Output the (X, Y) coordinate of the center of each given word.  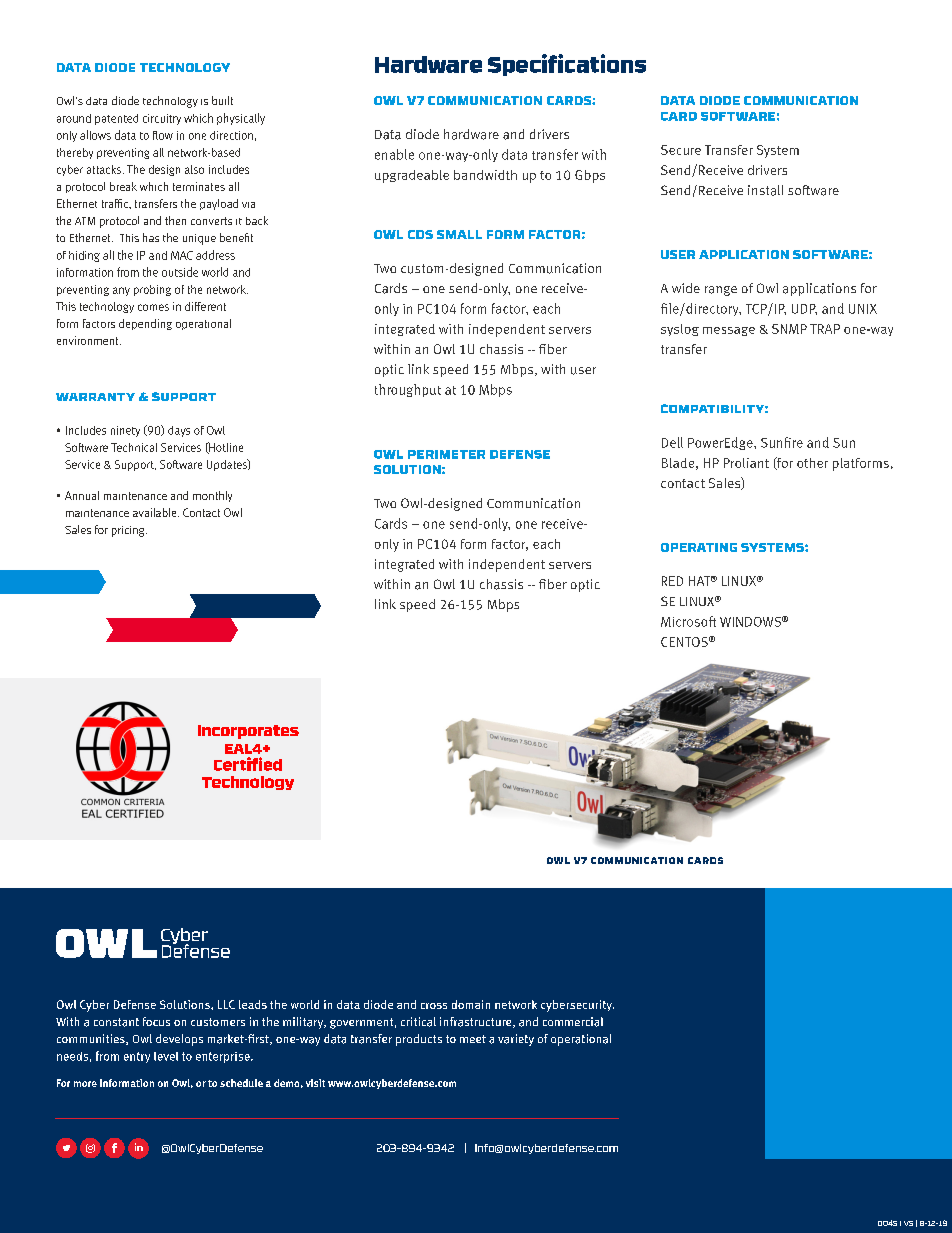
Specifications (567, 65)
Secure (681, 150)
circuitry (162, 119)
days (179, 431)
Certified (248, 764)
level (166, 1056)
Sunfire (782, 442)
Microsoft (688, 621)
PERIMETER (446, 454)
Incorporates (248, 732)
